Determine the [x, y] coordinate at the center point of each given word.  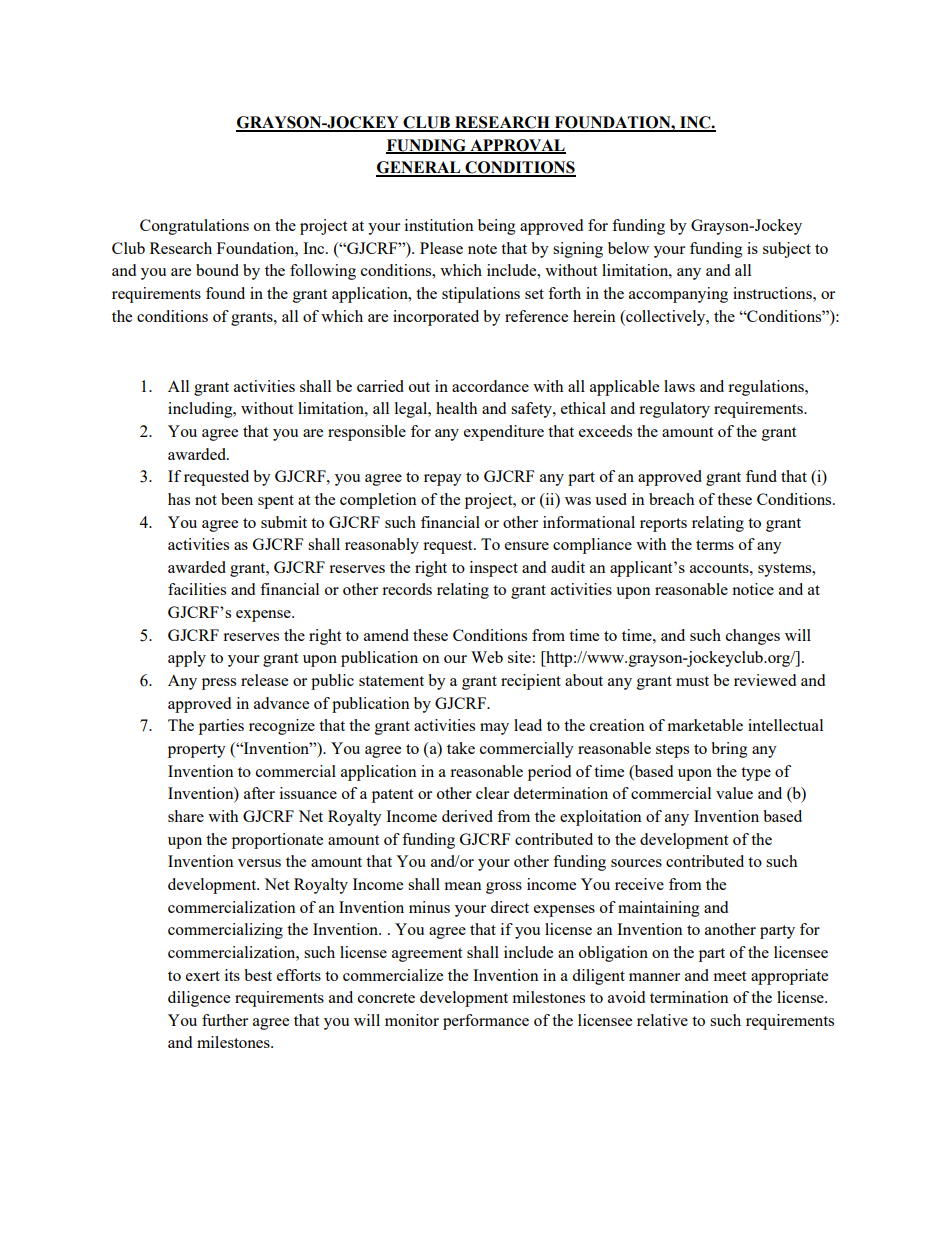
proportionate [277, 841]
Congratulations [194, 227]
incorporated [436, 318]
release [264, 680]
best [258, 975]
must [692, 681]
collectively [666, 318]
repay [443, 480]
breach [671, 499]
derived [467, 816]
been [237, 499]
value [734, 793]
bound [217, 270]
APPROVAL [517, 146]
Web [487, 657]
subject [787, 250]
